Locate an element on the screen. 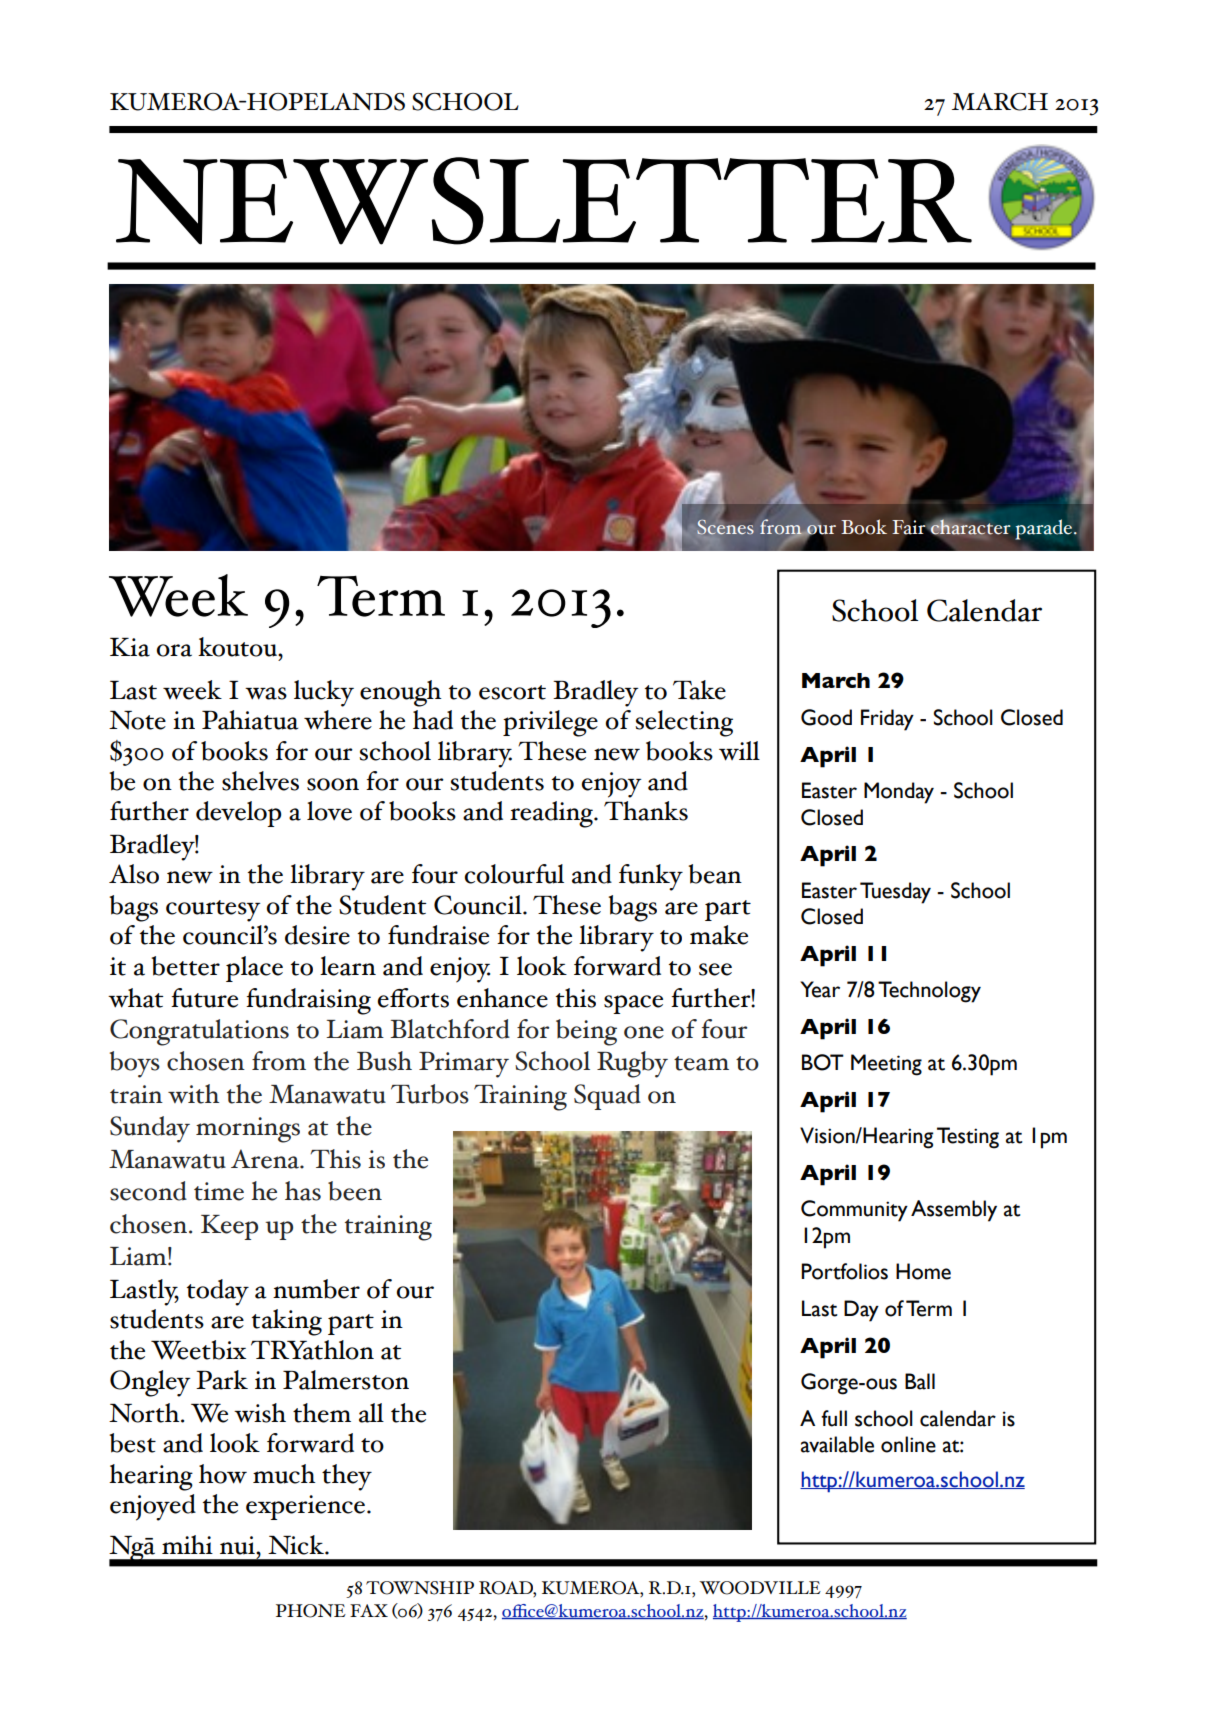 This screenshot has width=1209, height=1710. Friday is located at coordinates (887, 720).
